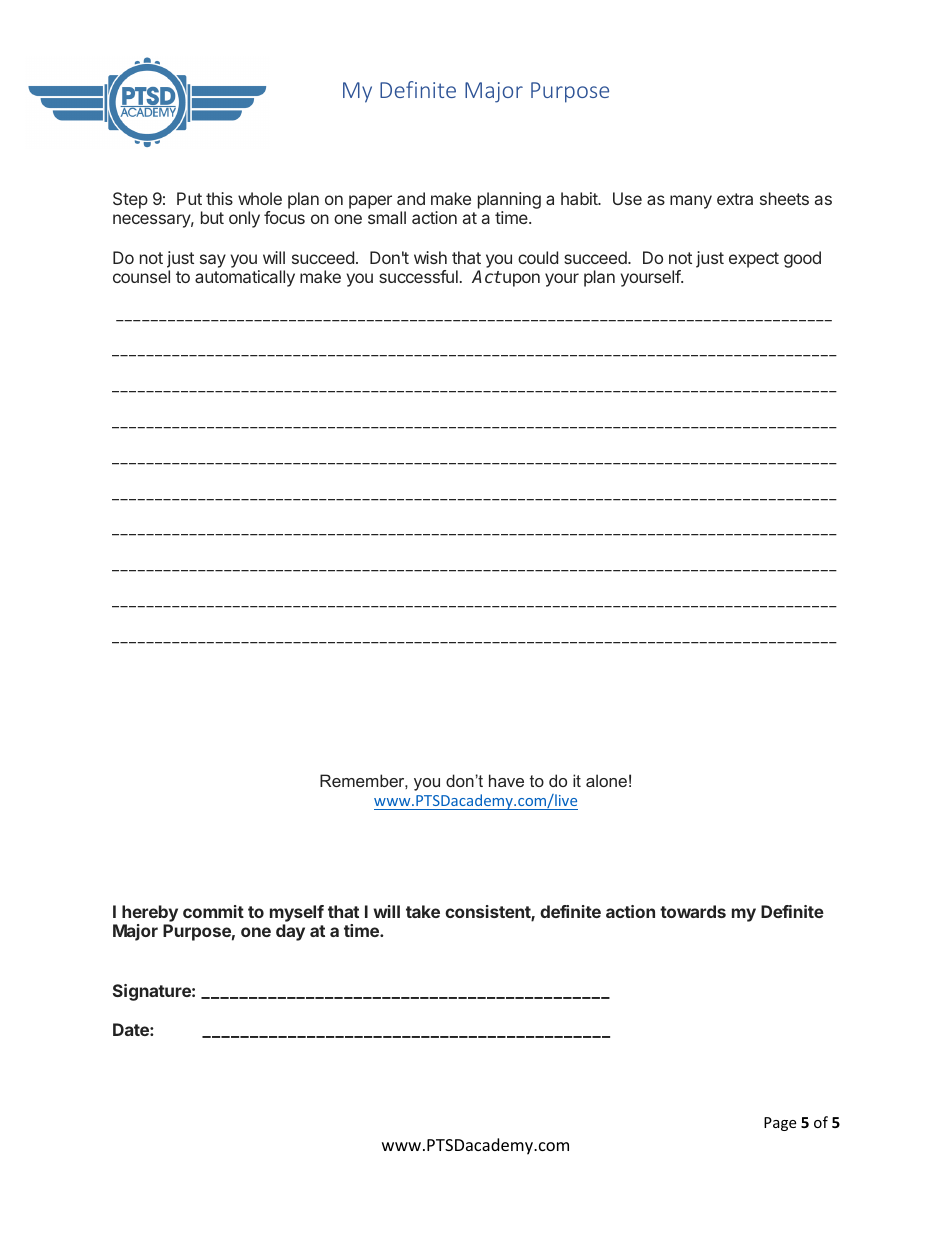 This screenshot has width=952, height=1233. I want to click on day, so click(290, 932).
